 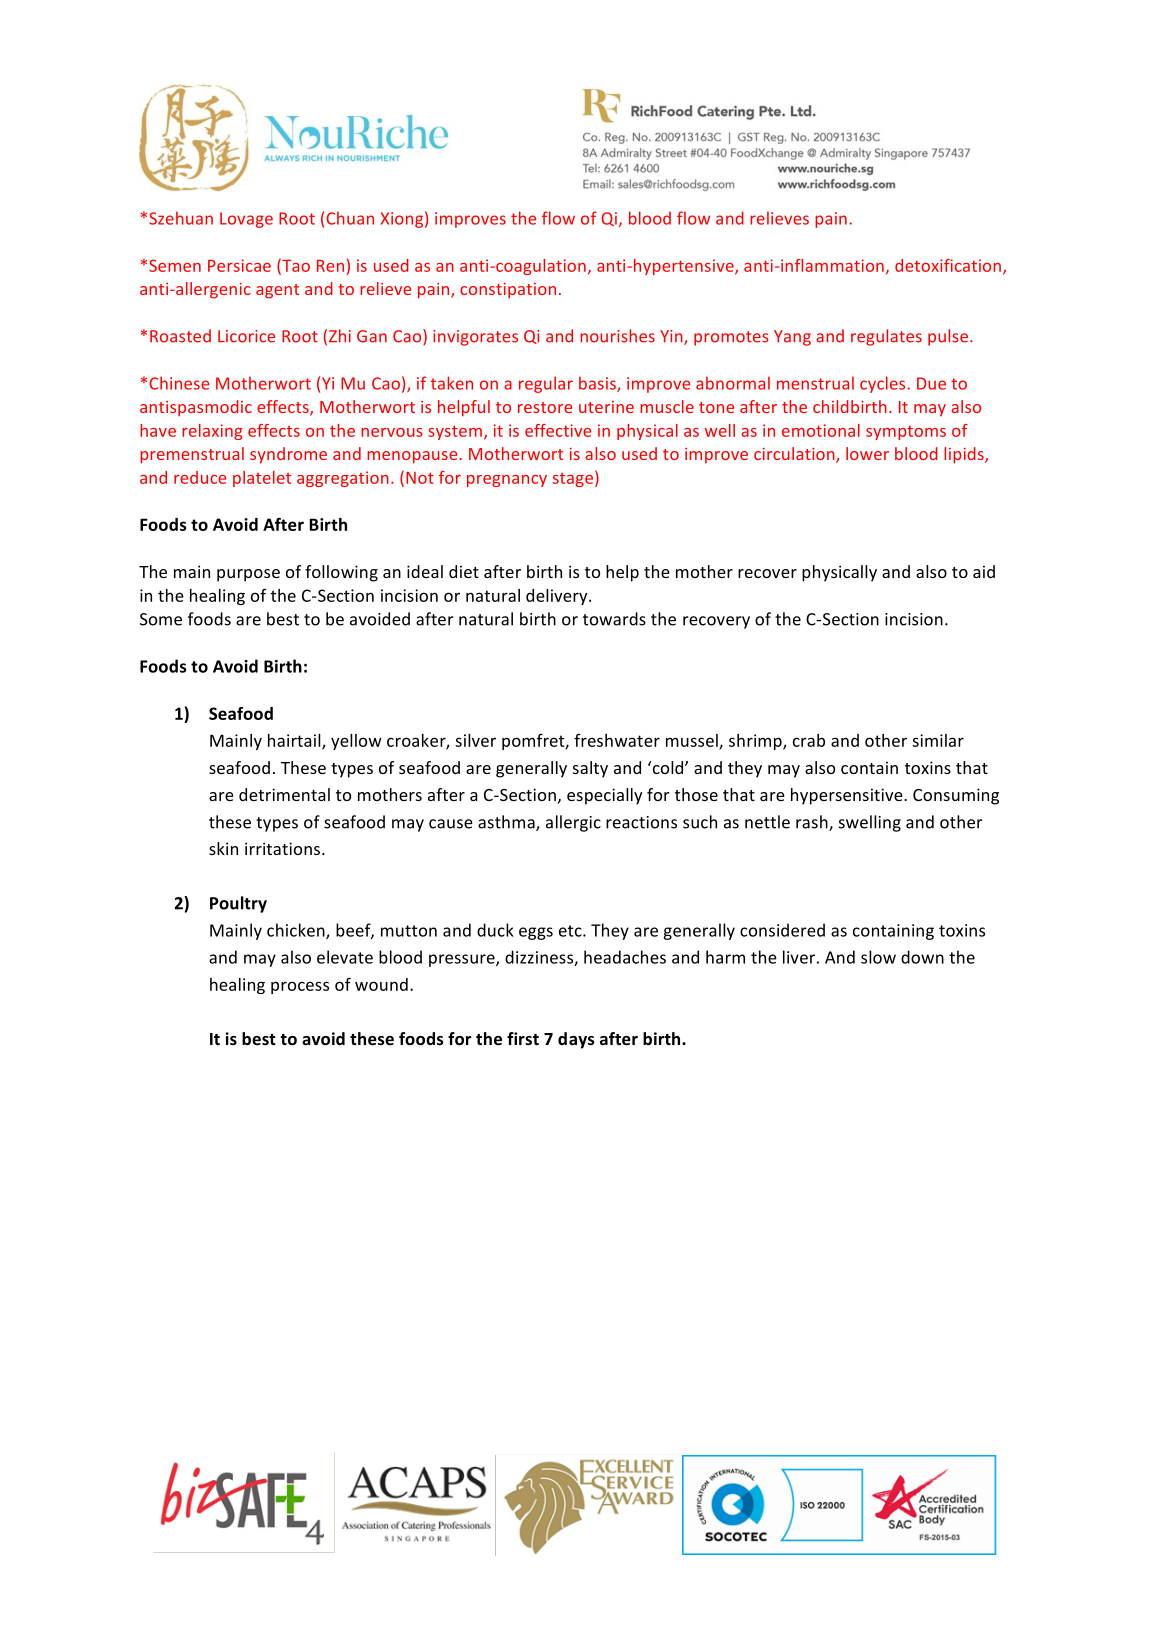 What do you see at coordinates (262, 479) in the screenshot?
I see `platelet` at bounding box center [262, 479].
